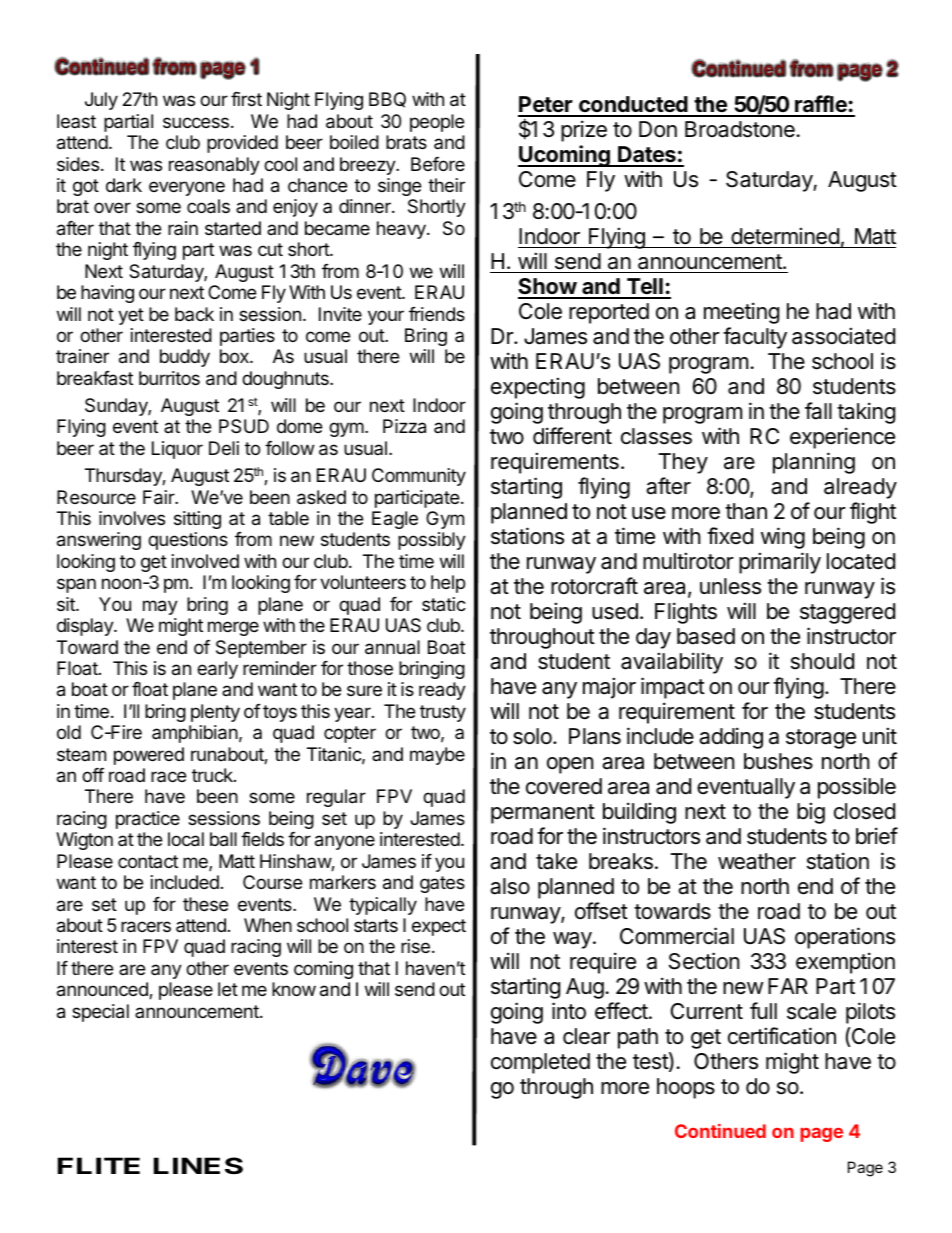 This screenshot has height=1233, width=952. What do you see at coordinates (437, 123) in the screenshot?
I see `people` at bounding box center [437, 123].
